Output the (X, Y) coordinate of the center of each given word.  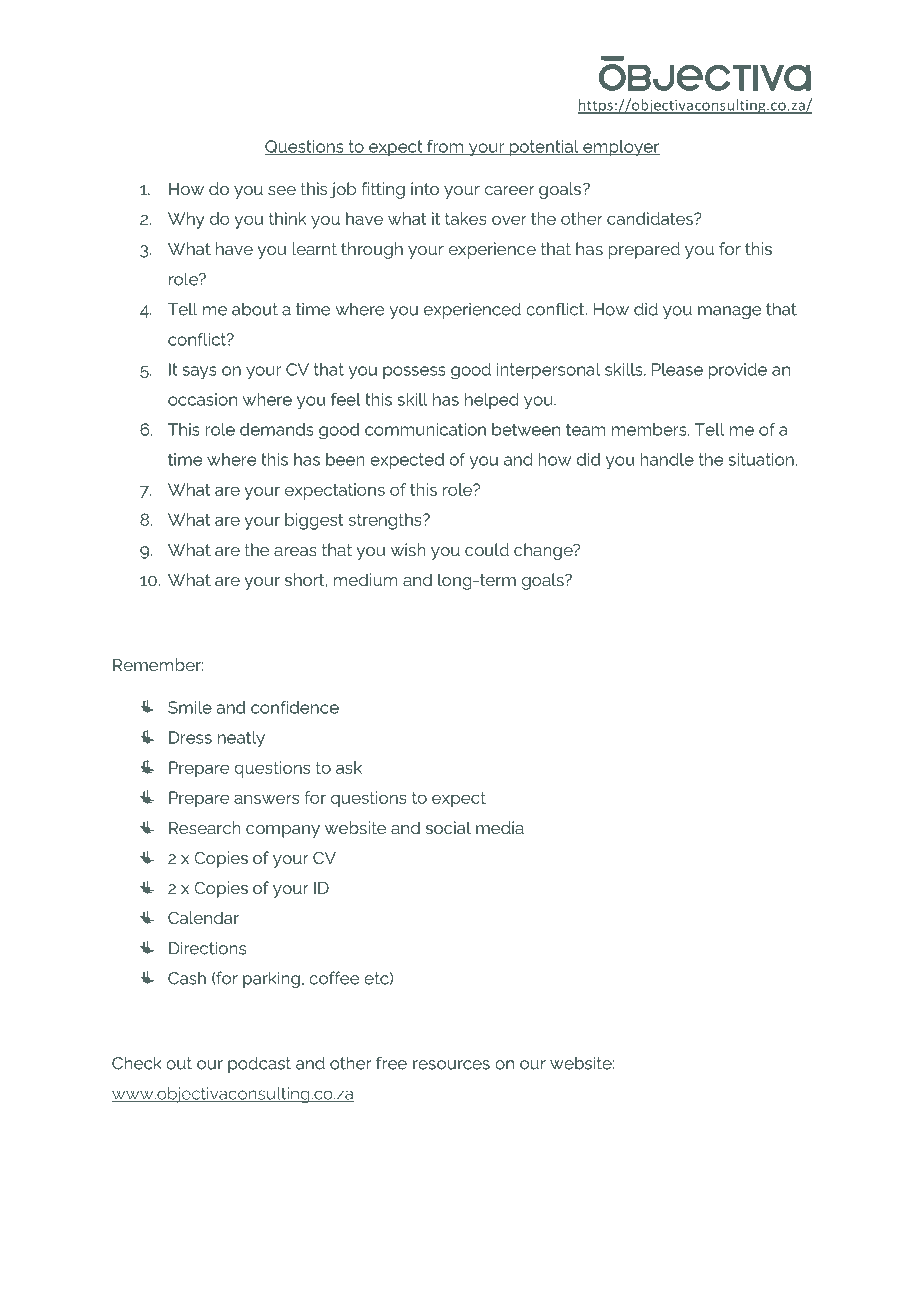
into (425, 188)
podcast (259, 1064)
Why (186, 220)
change (544, 551)
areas (295, 551)
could (487, 549)
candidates (651, 218)
